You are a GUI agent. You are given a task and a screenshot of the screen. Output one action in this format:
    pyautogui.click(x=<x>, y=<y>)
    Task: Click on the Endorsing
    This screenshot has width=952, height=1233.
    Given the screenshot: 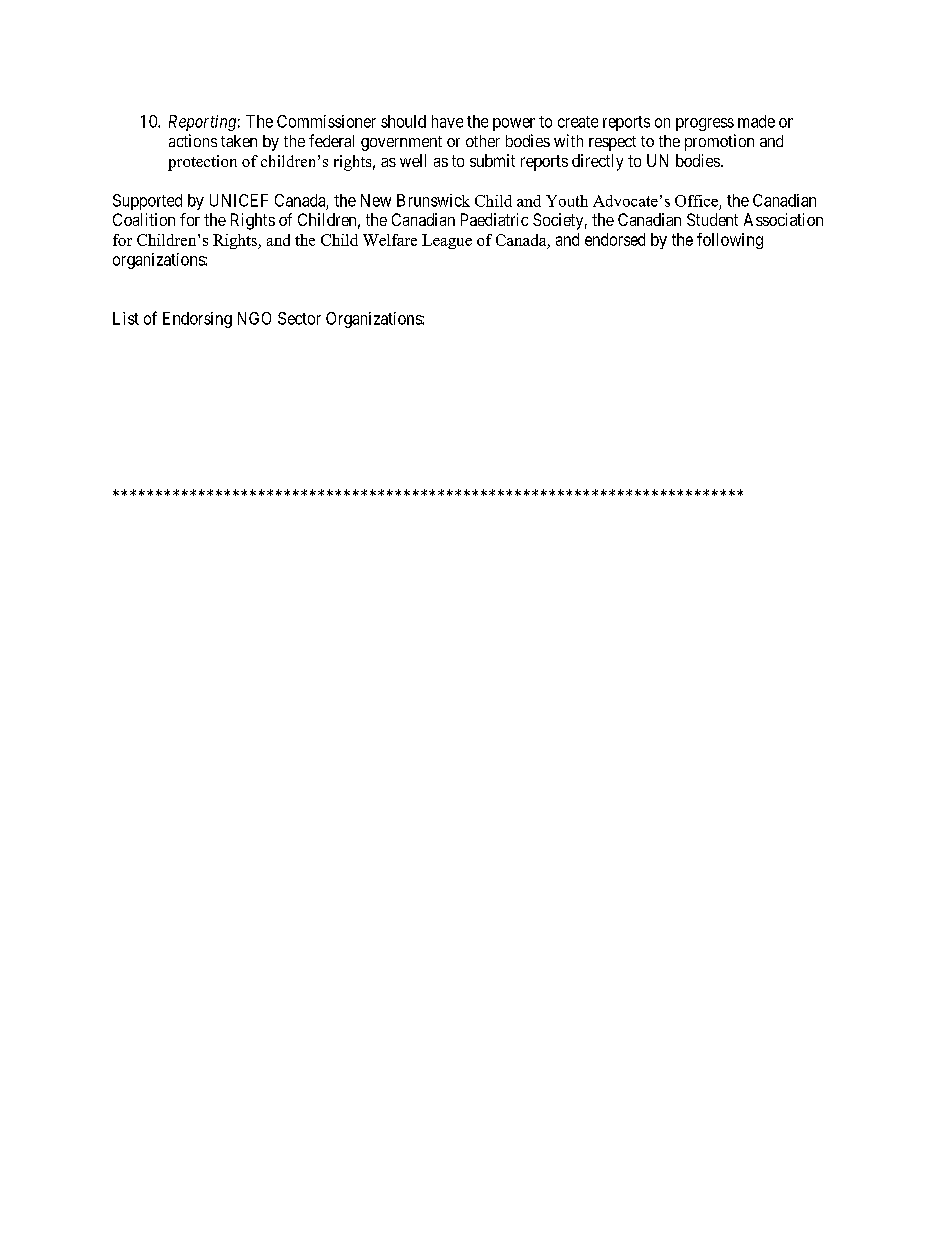 What is the action you would take?
    pyautogui.click(x=197, y=320)
